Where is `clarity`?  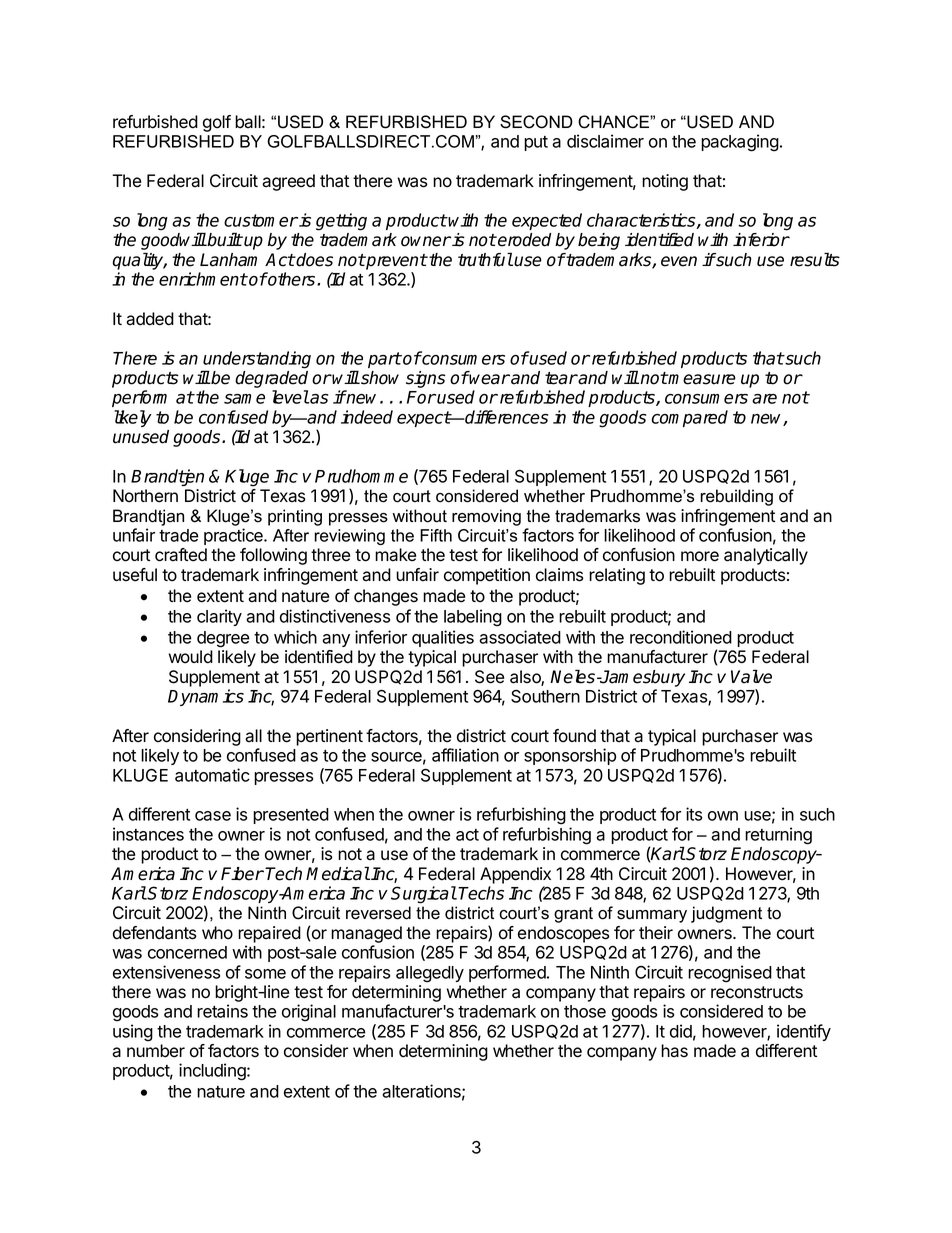 clarity is located at coordinates (219, 617).
